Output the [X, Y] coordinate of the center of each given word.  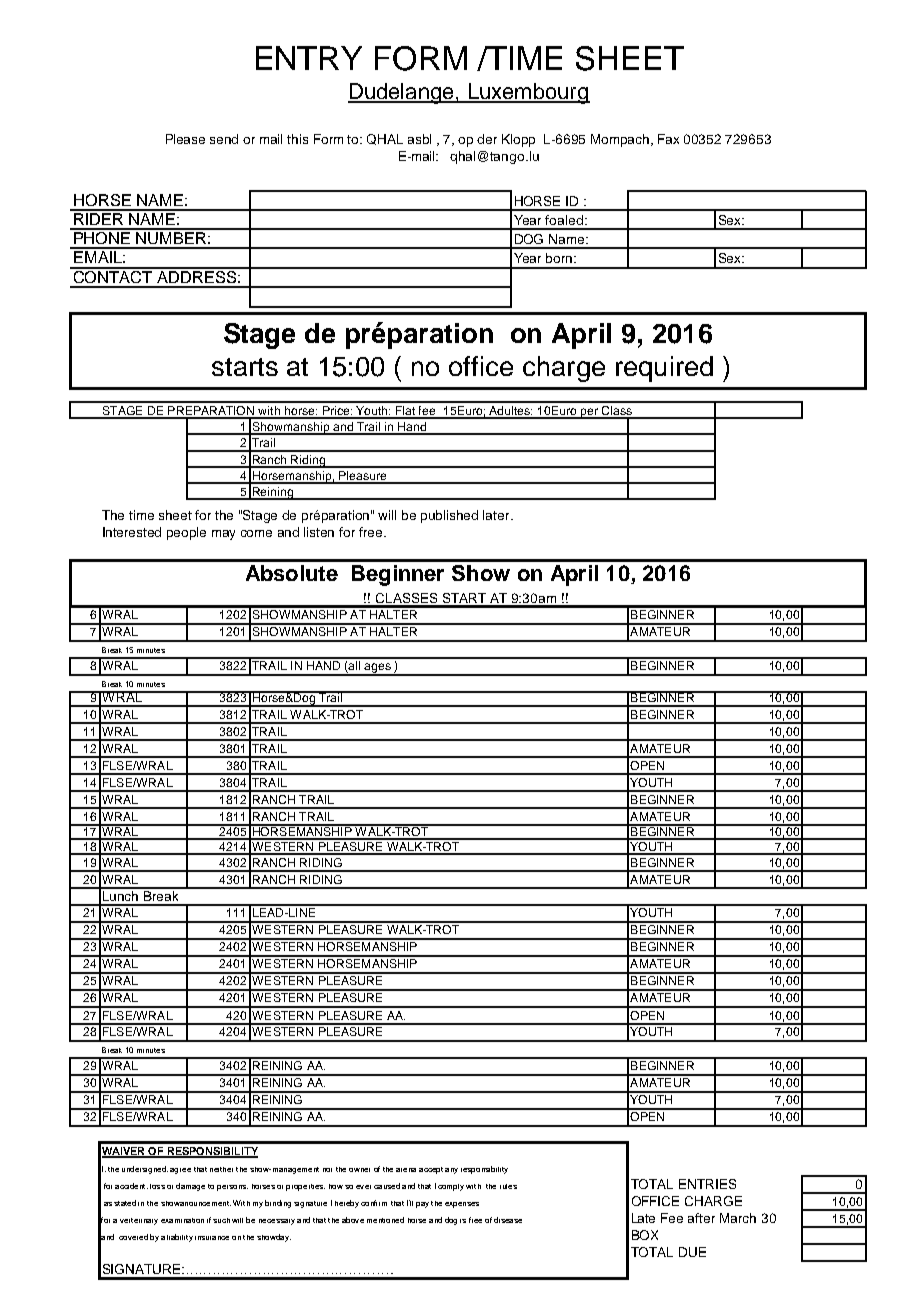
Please [185, 139]
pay [422, 1205]
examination [182, 1220]
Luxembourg [528, 93]
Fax [668, 139]
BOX [645, 1235]
